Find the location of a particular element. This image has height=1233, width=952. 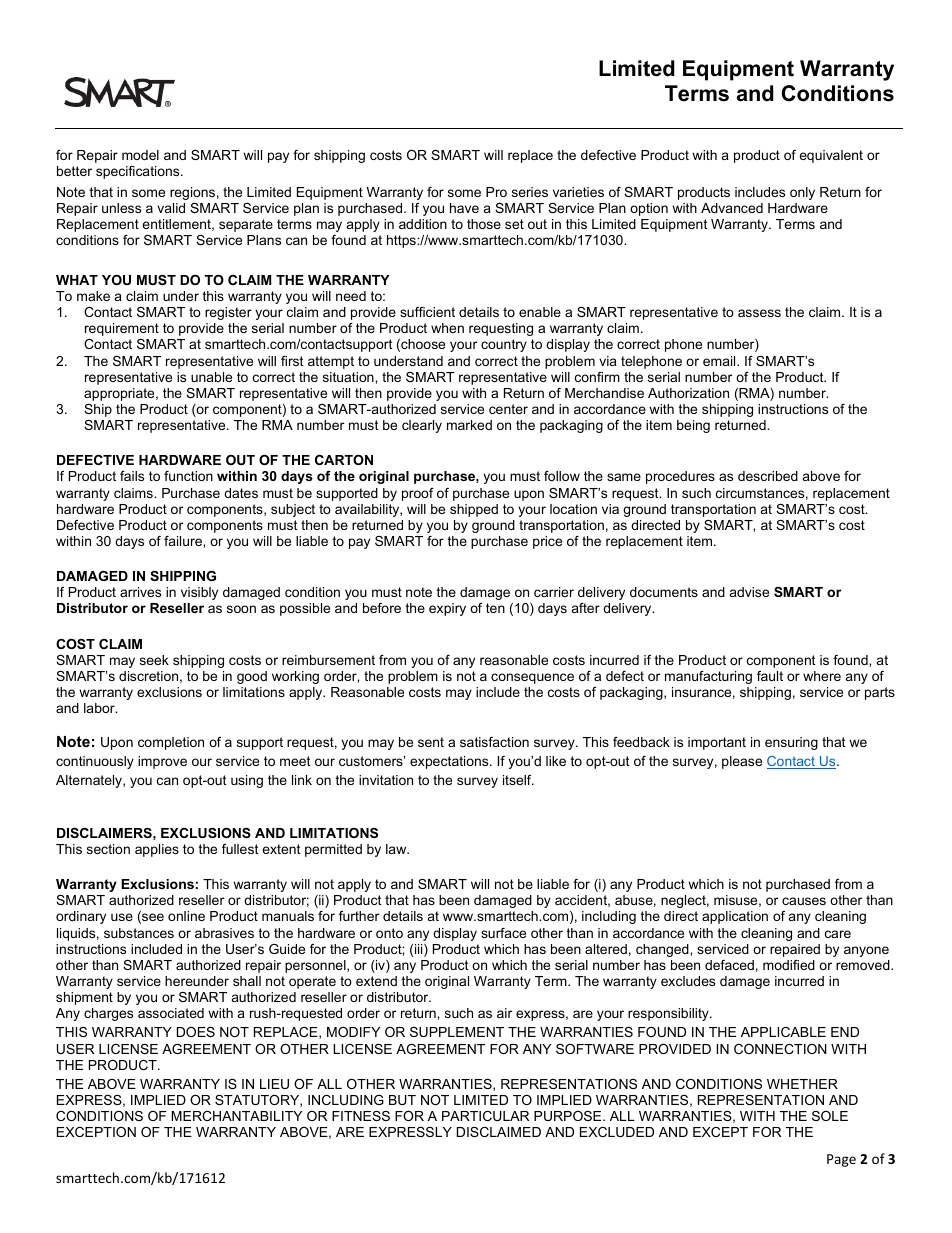

PARTICULAR is located at coordinates (485, 1116).
